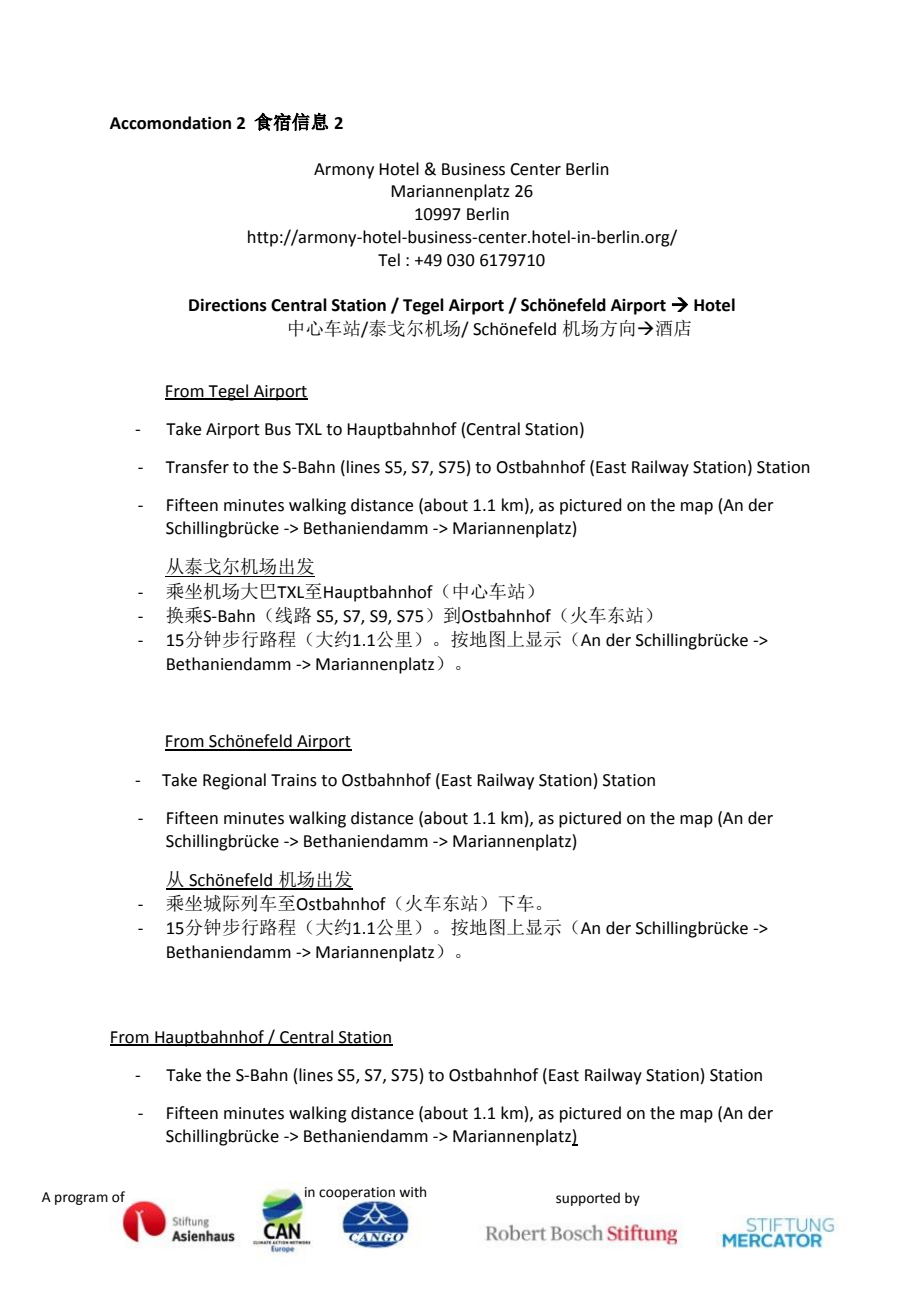 The image size is (924, 1308). Describe the element at coordinates (81, 1199) in the image. I see `program` at that location.
